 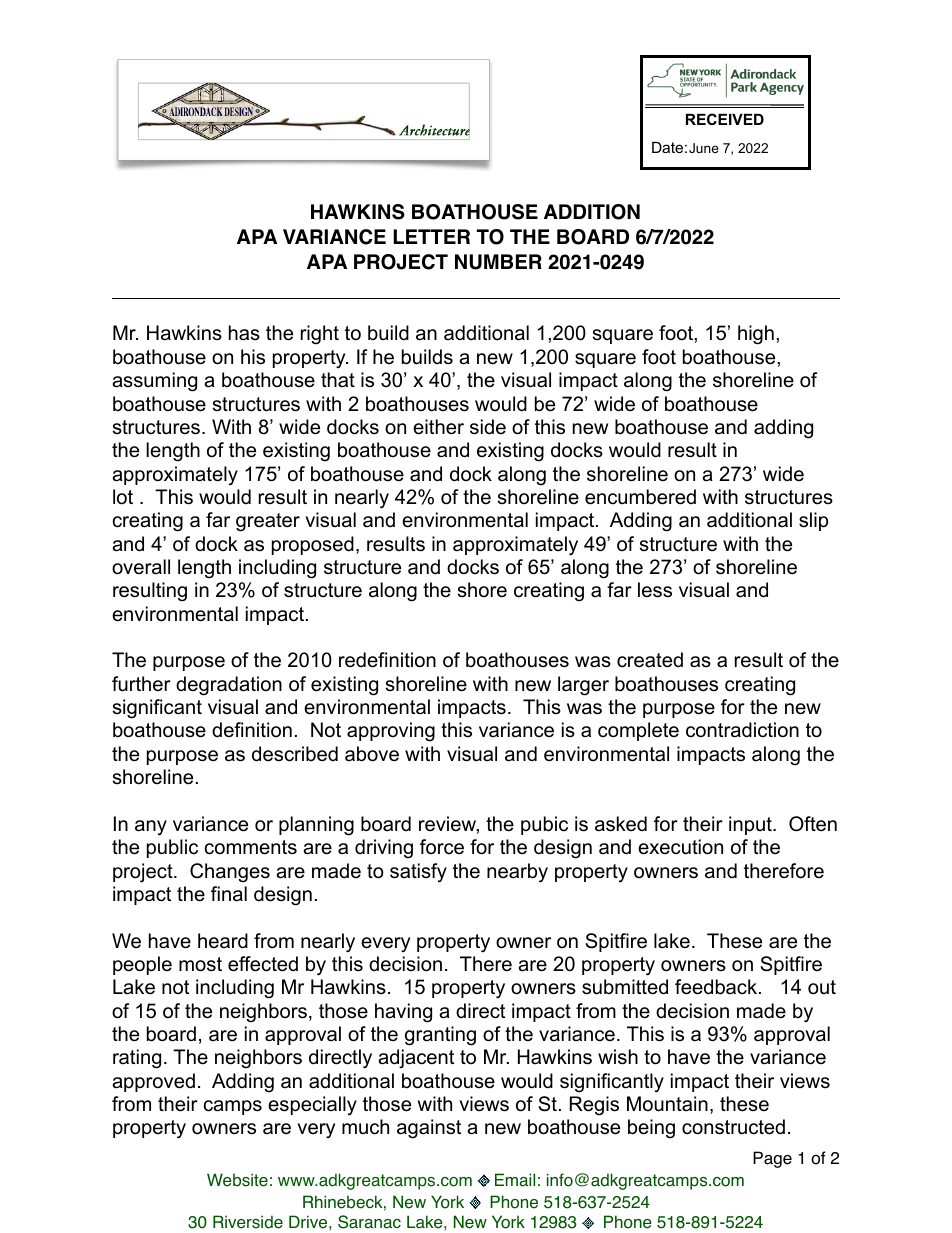 I want to click on high, so click(x=756, y=335).
